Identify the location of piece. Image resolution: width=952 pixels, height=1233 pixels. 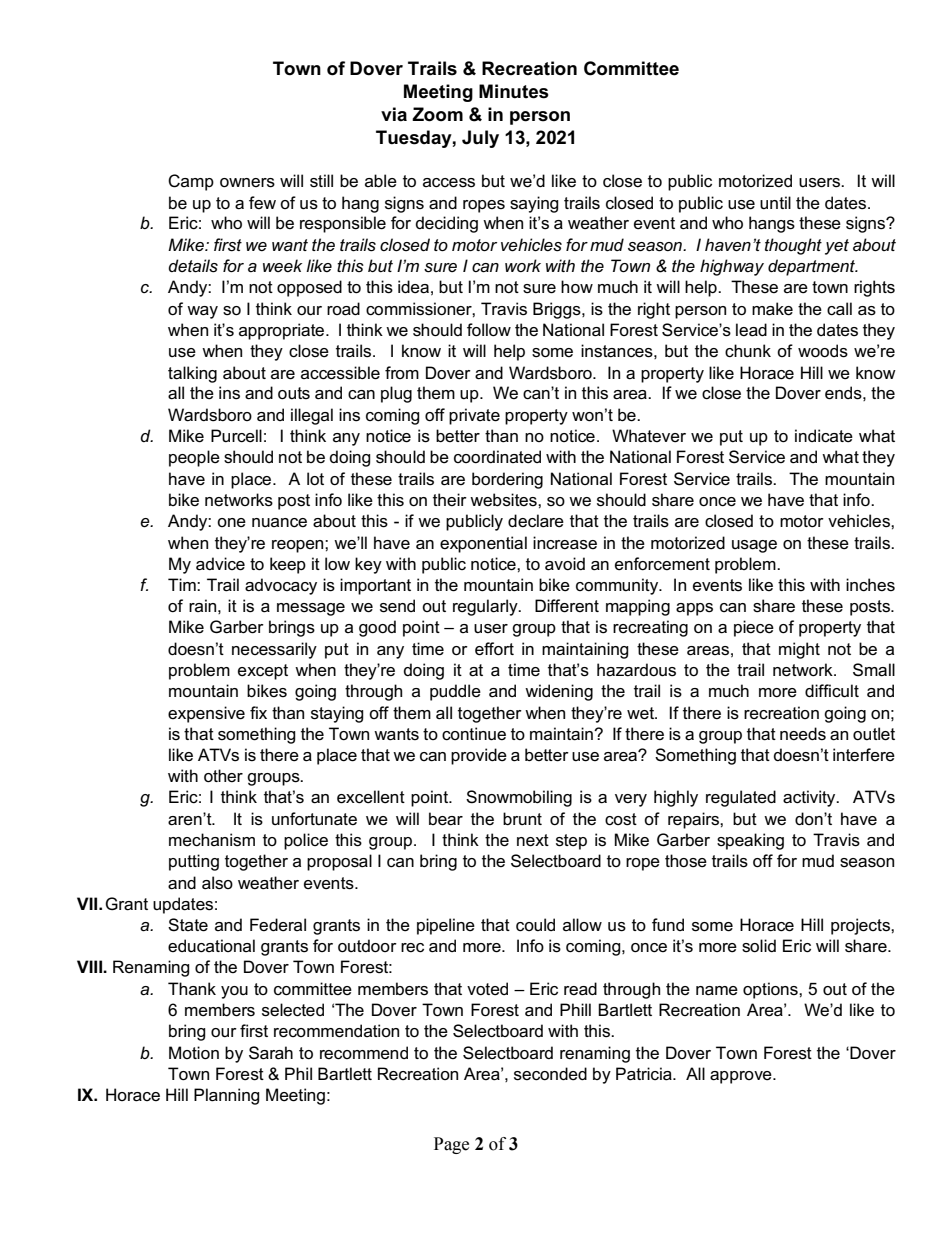
(754, 628).
